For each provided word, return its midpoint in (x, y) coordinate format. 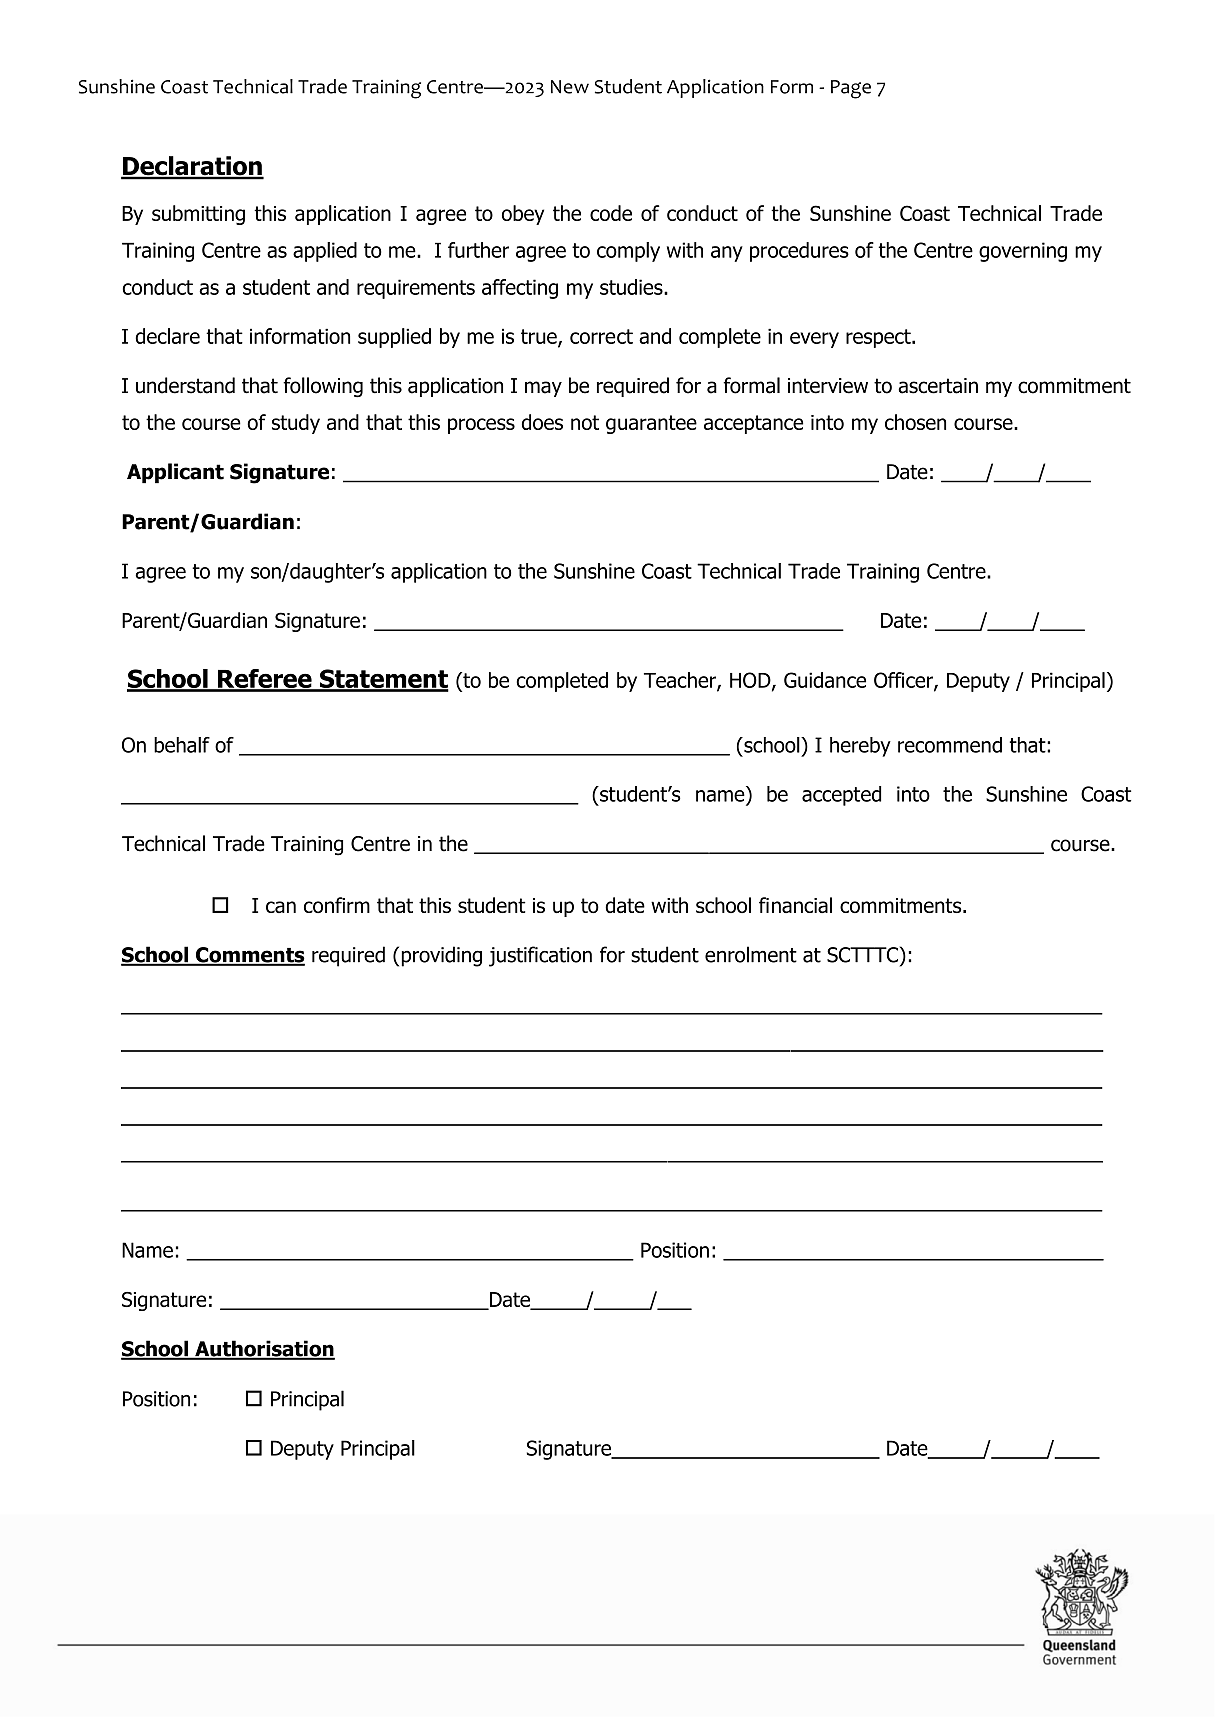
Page (851, 89)
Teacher (681, 681)
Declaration (192, 167)
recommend (950, 745)
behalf (182, 745)
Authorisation (264, 1349)
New (570, 87)
